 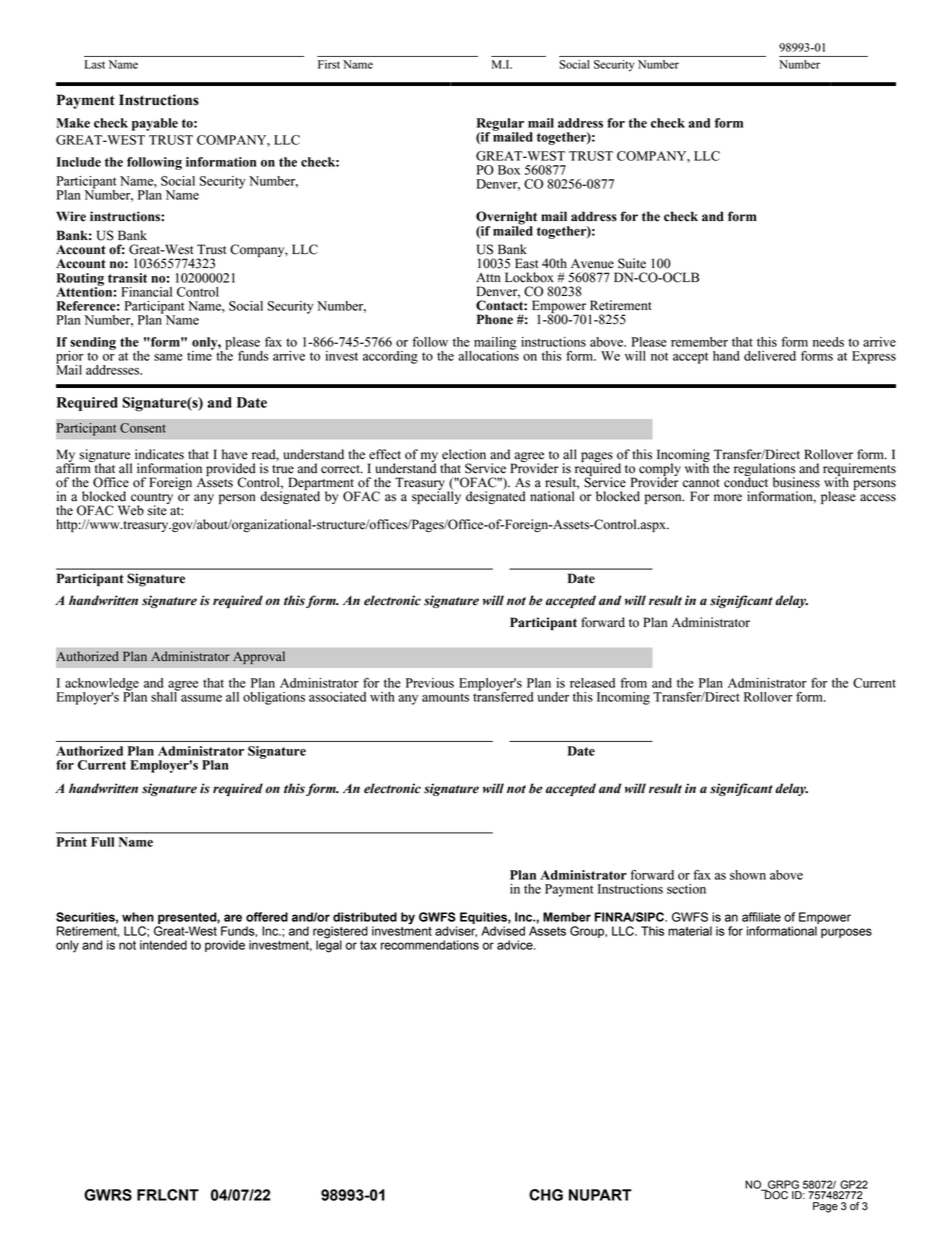 What do you see at coordinates (632, 263) in the page?
I see `Suite` at bounding box center [632, 263].
